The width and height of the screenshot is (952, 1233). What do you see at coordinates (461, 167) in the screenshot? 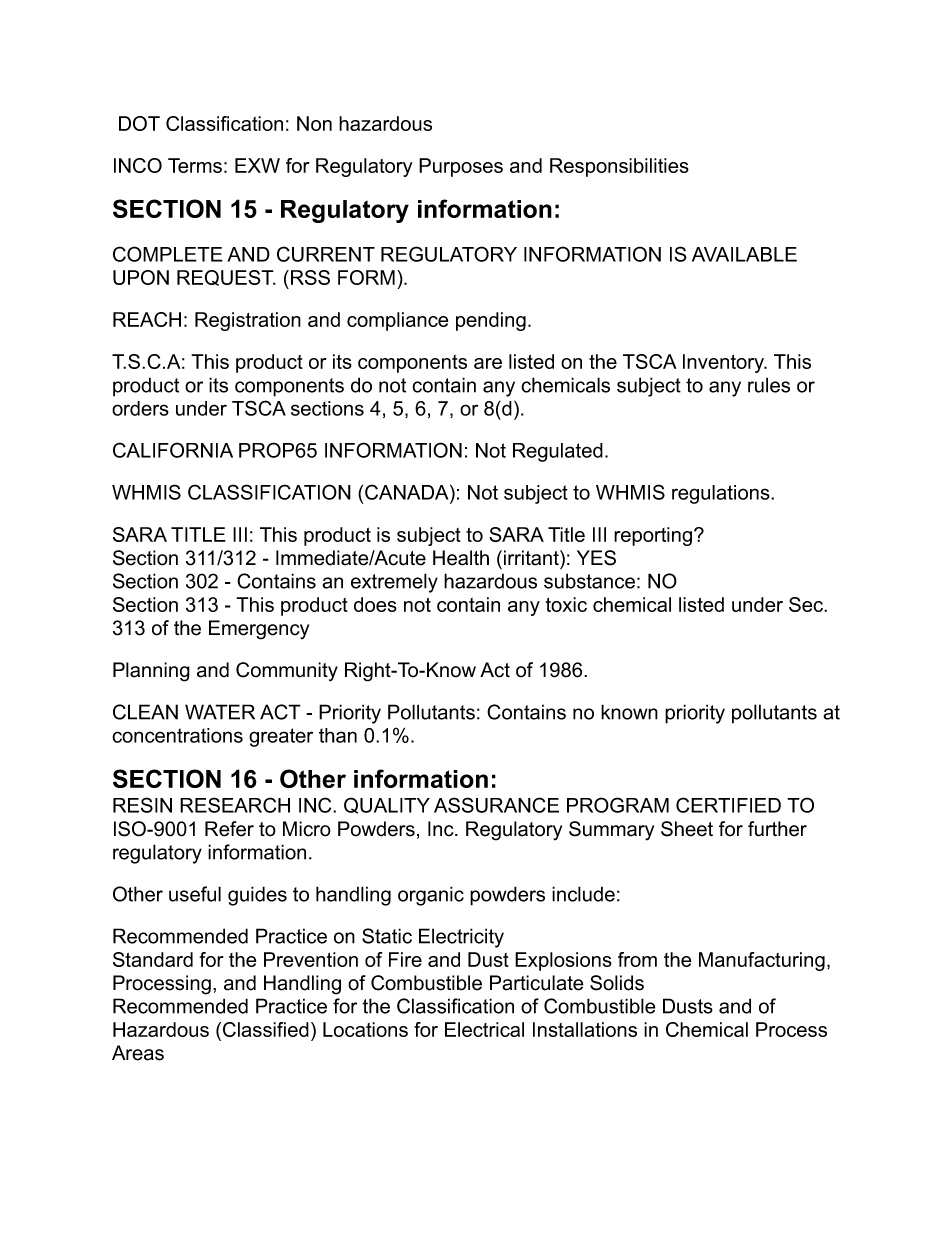
I see `Purposes` at bounding box center [461, 167].
